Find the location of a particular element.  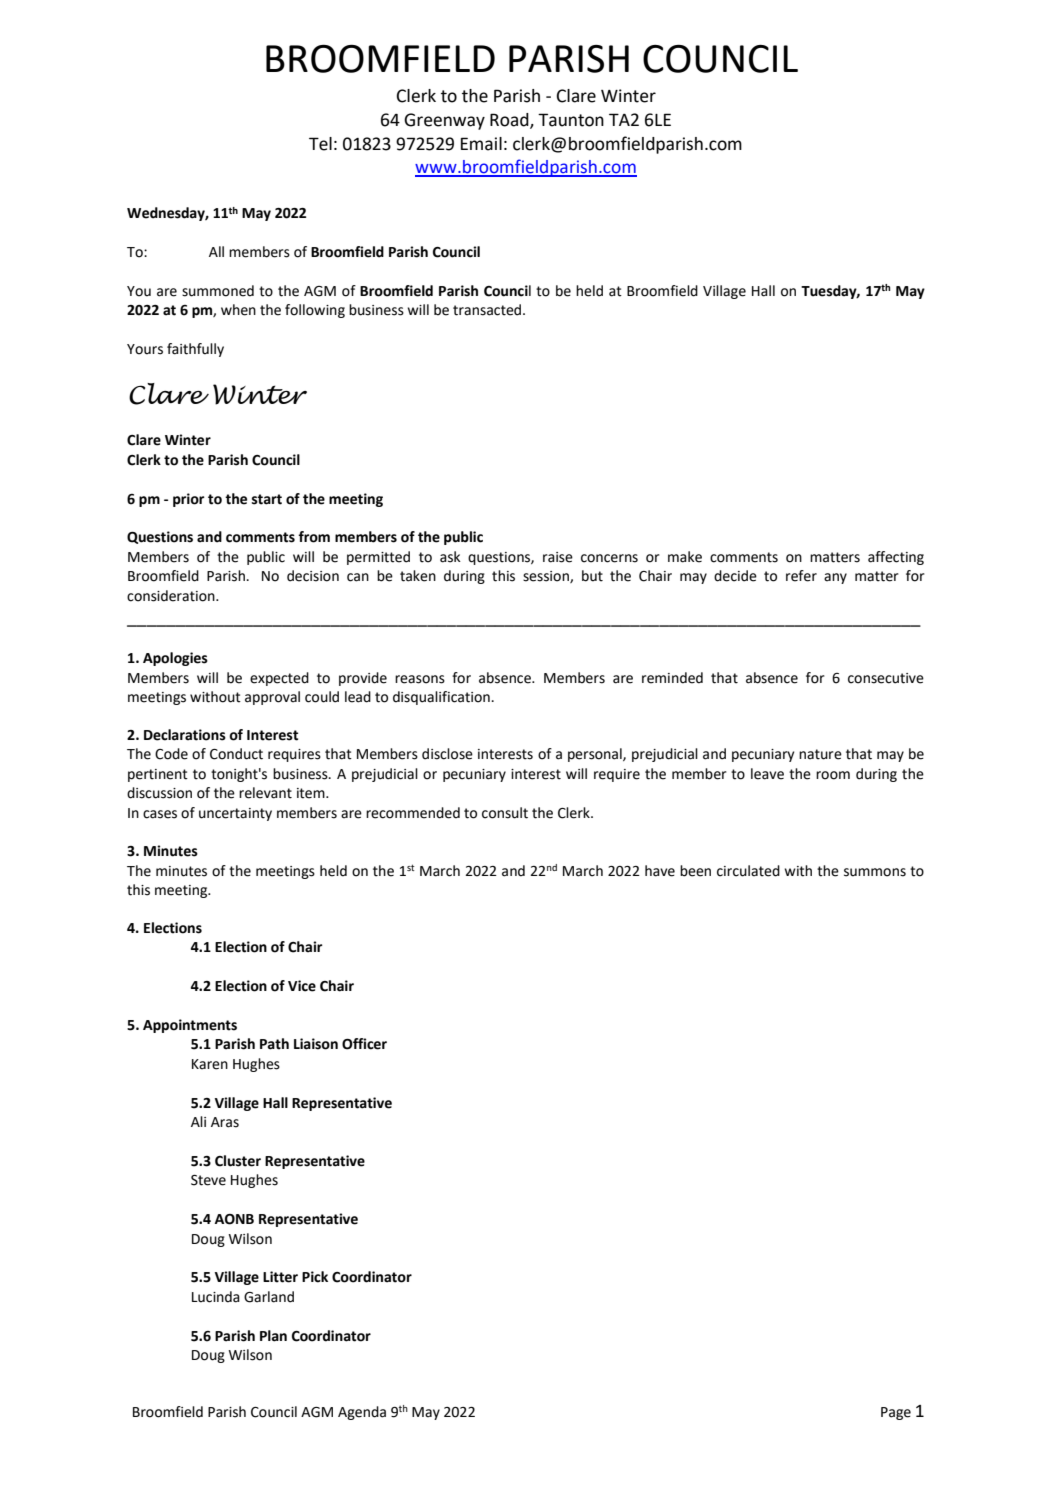

Page is located at coordinates (896, 1413).
